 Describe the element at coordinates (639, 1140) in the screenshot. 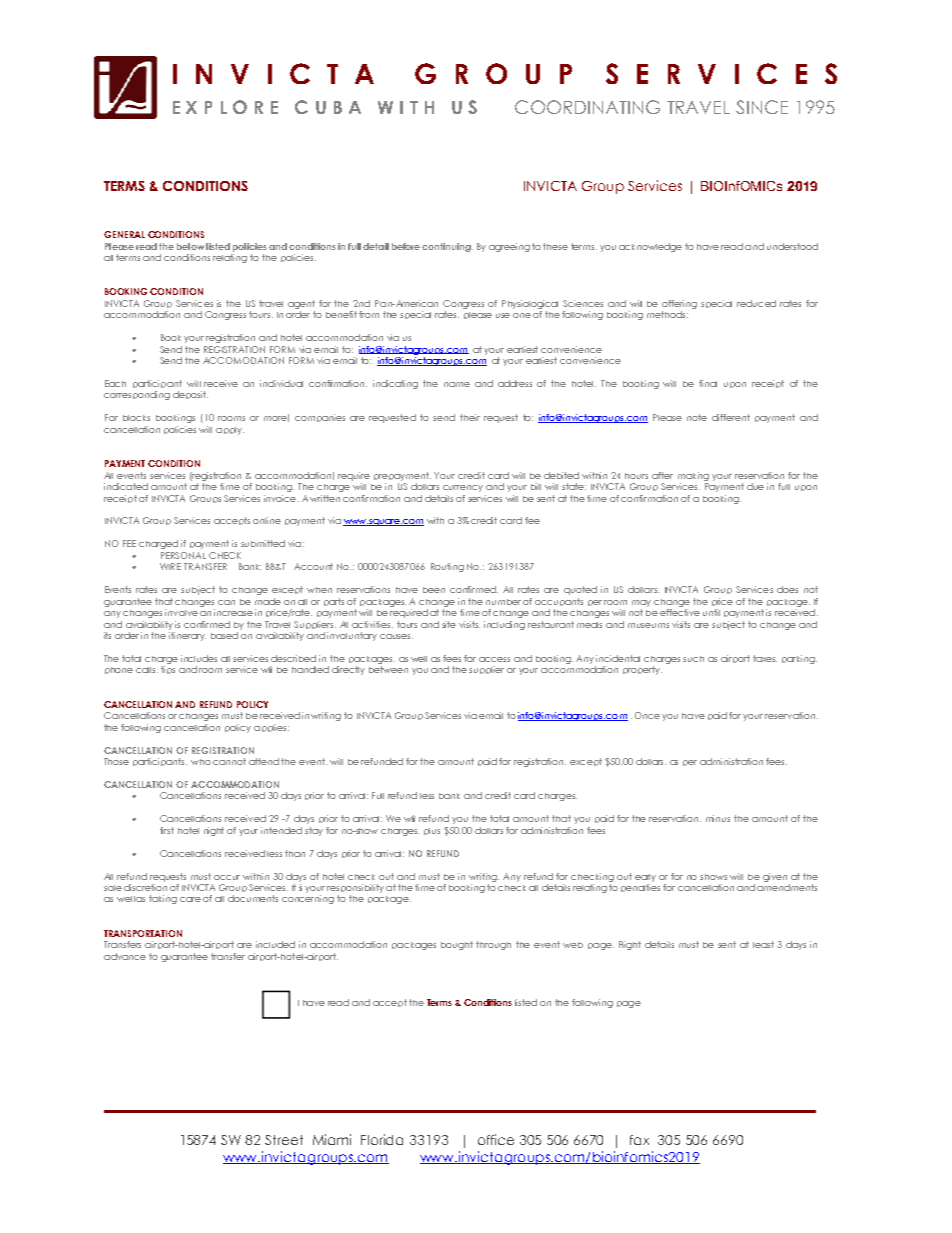

I see `fax` at that location.
